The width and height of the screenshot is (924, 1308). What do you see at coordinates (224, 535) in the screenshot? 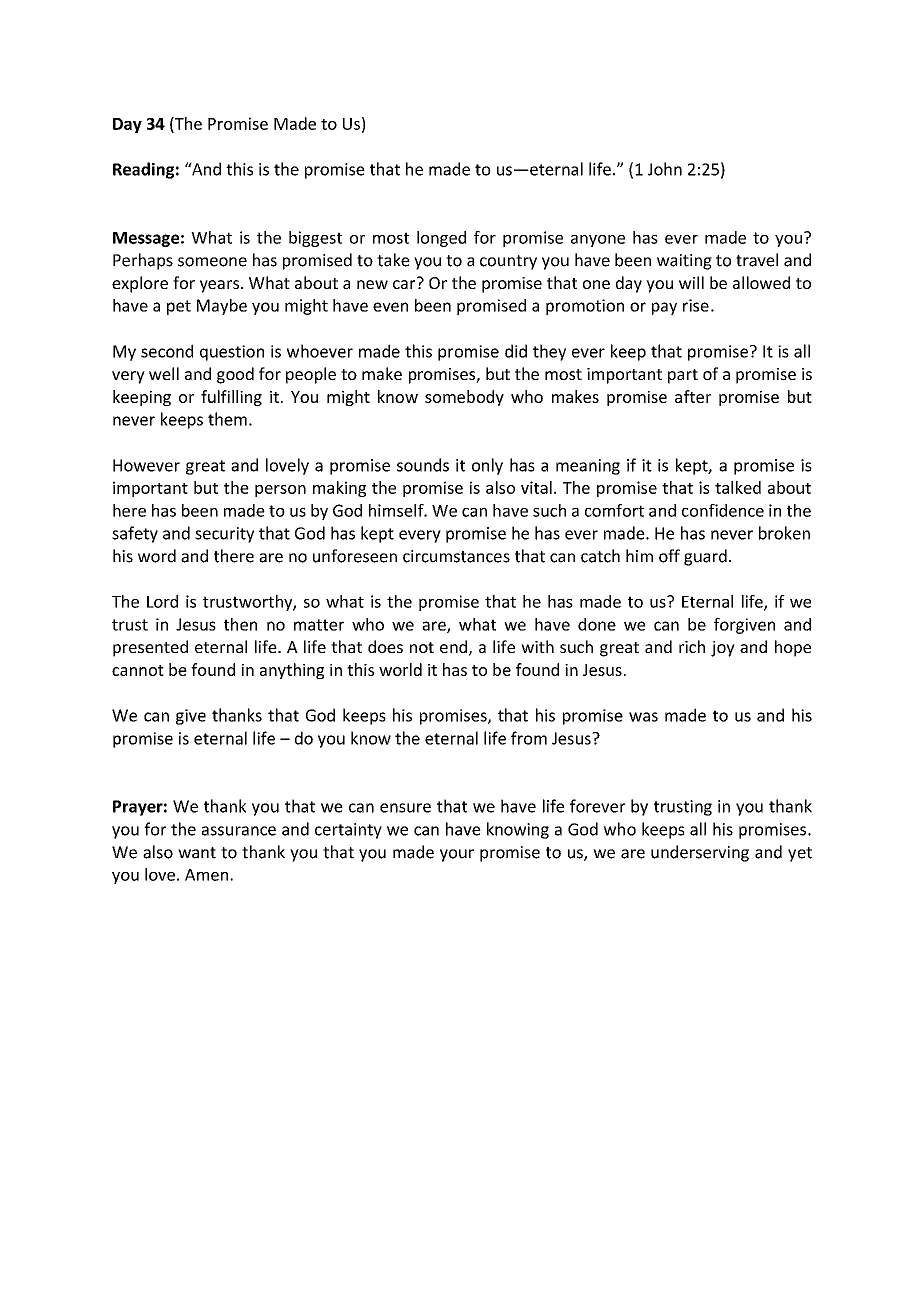
I see `security` at bounding box center [224, 535].
